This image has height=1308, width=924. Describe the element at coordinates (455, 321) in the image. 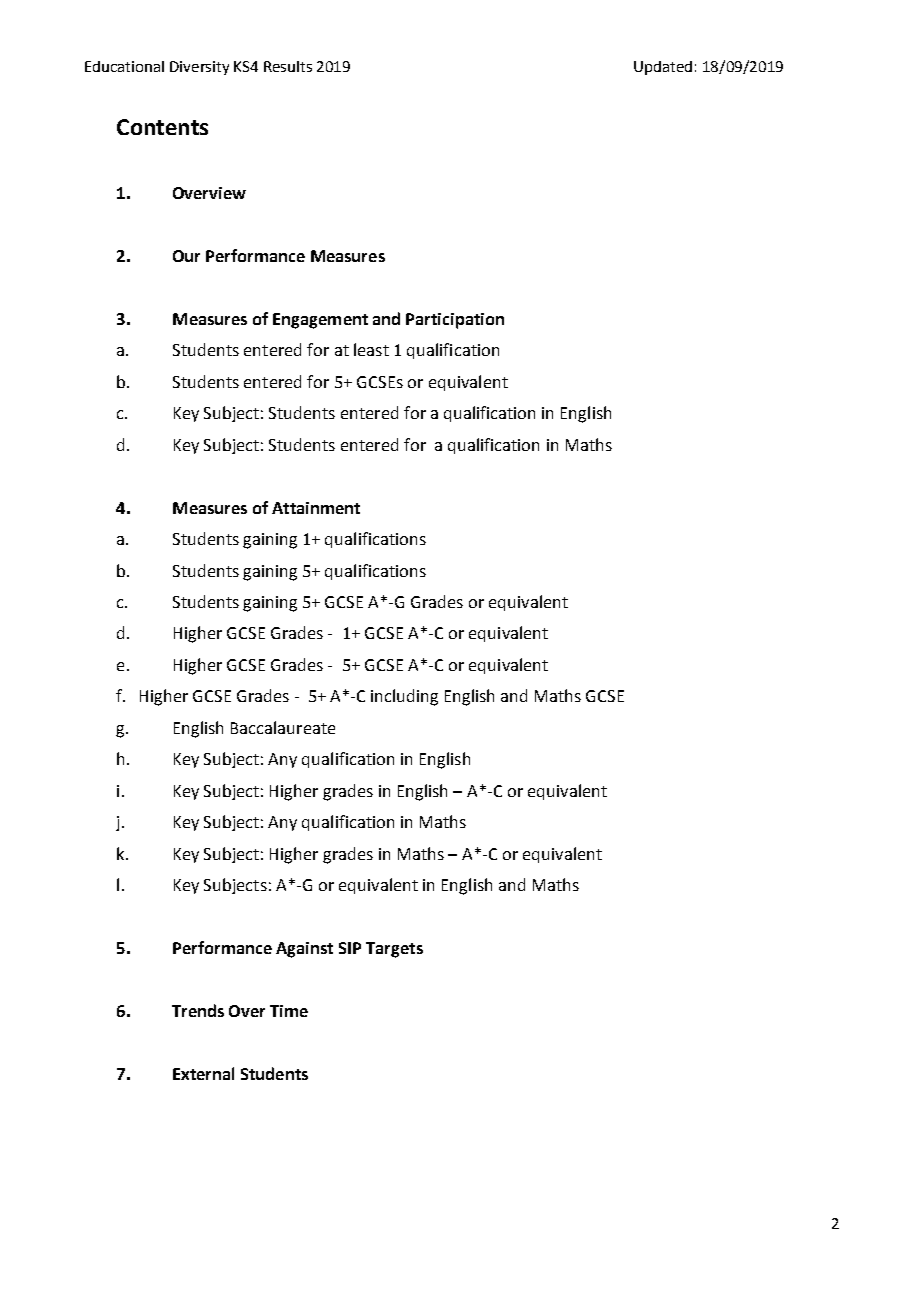

I see `Participation` at that location.
